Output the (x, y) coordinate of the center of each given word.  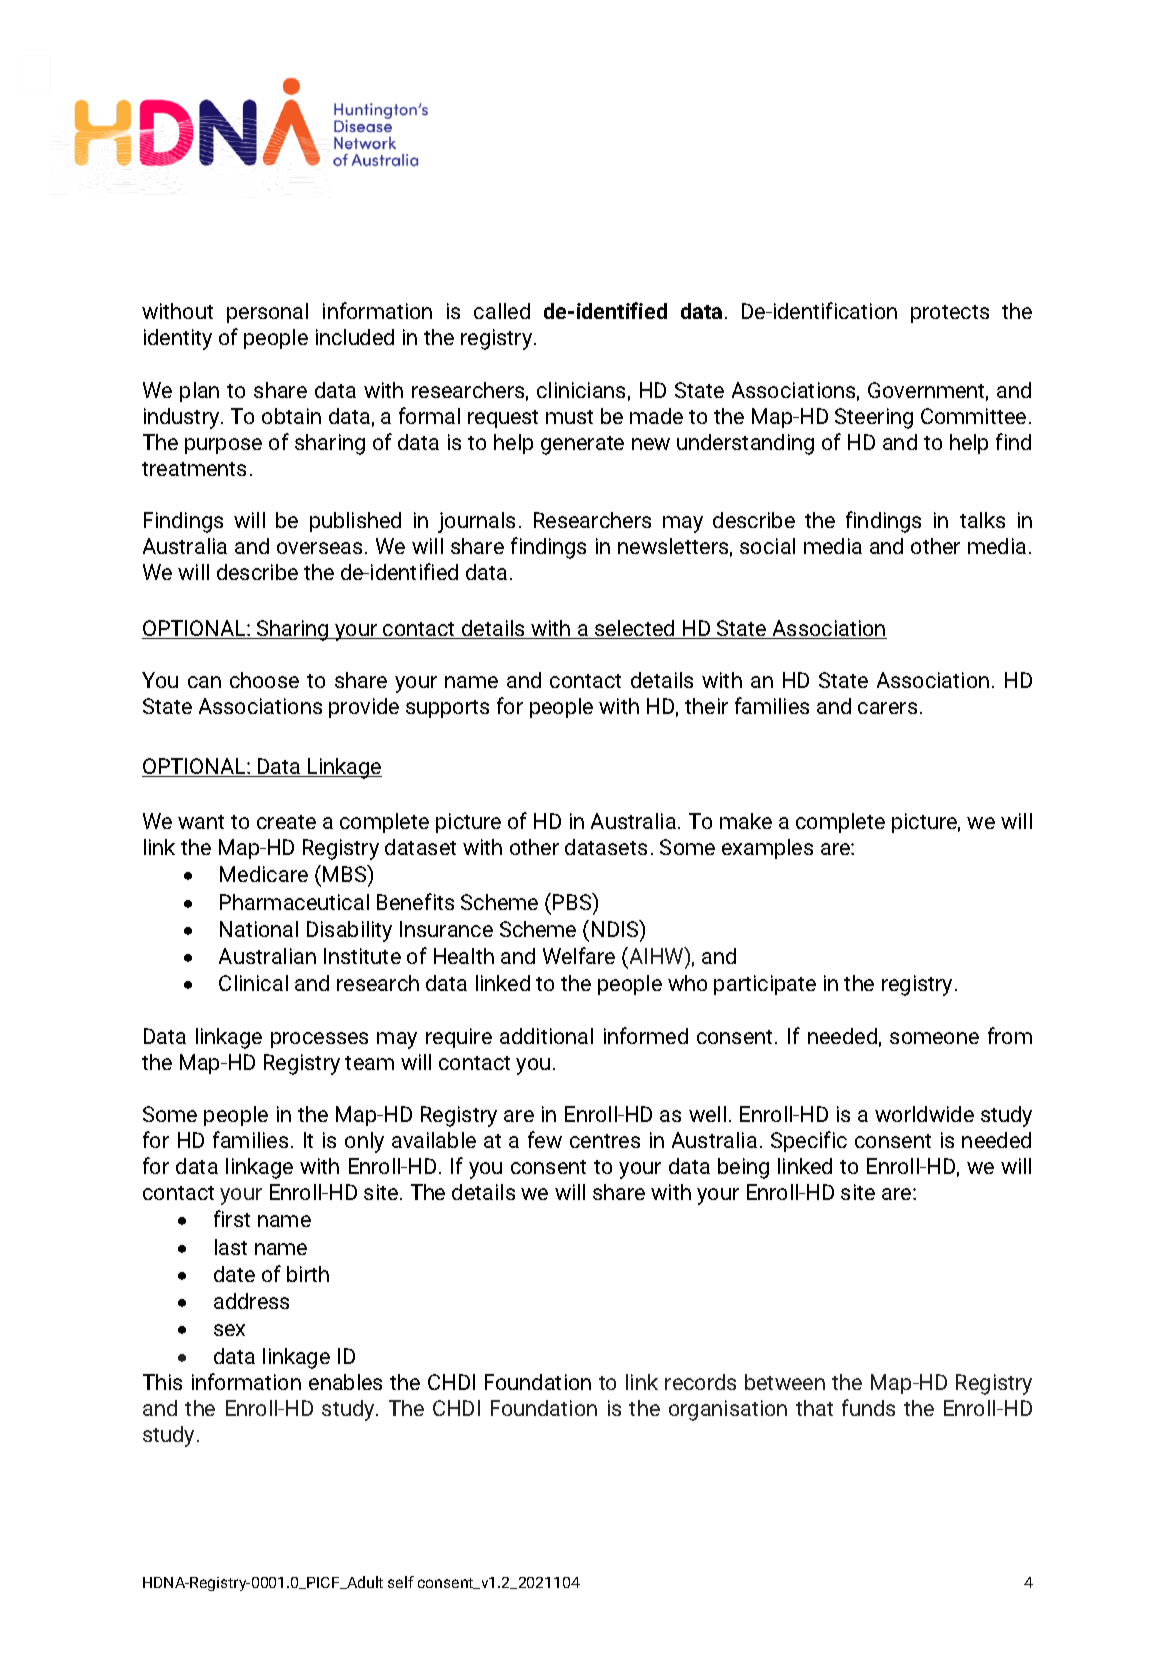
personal (267, 313)
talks (982, 520)
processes (319, 1040)
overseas (319, 548)
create (286, 822)
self (401, 1582)
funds (868, 1407)
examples (767, 849)
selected (635, 629)
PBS (573, 901)
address (251, 1301)
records (700, 1382)
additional (546, 1036)
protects (950, 314)
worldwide (924, 1114)
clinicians (581, 390)
